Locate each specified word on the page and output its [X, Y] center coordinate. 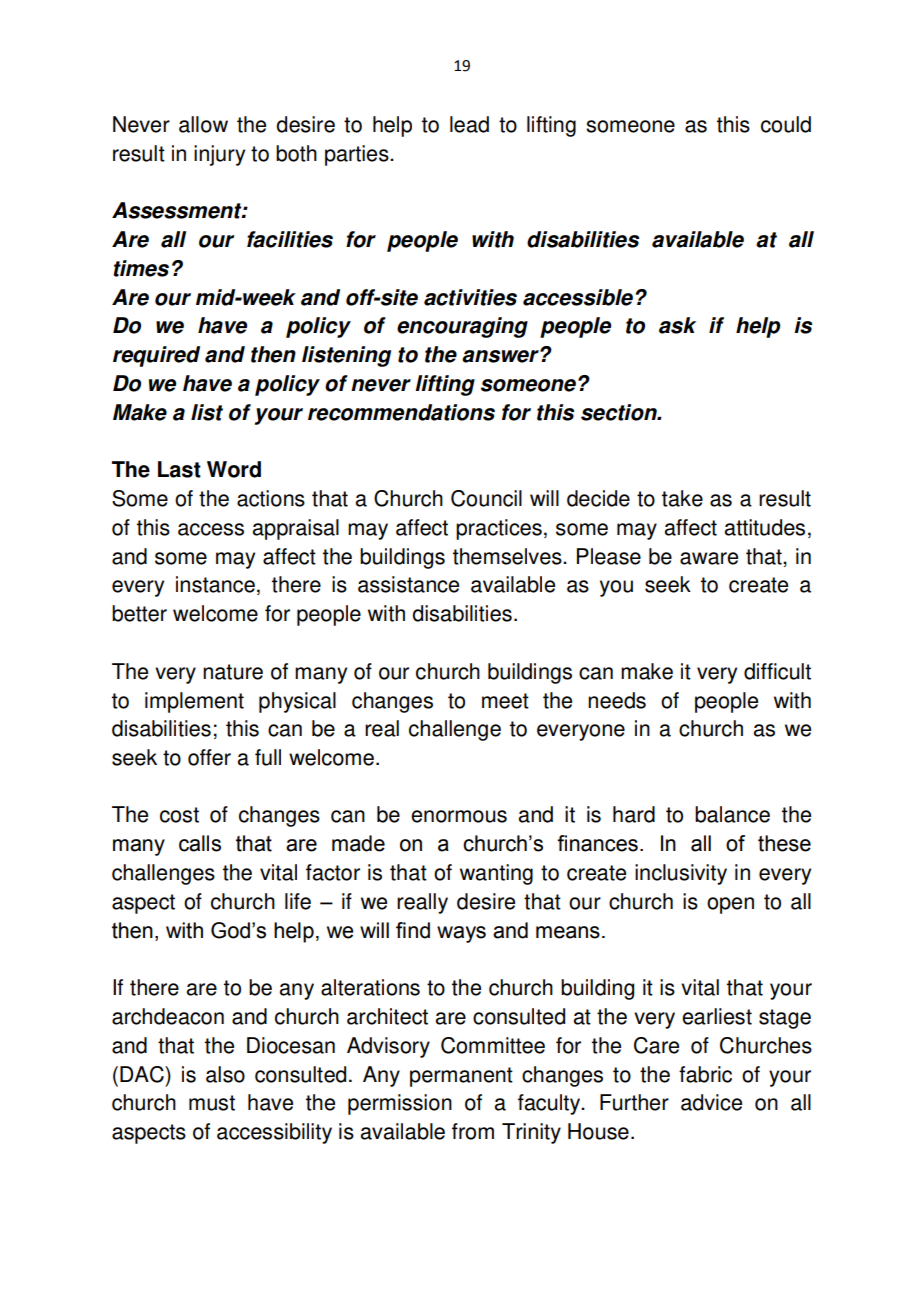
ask [677, 325]
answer [501, 356]
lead [469, 124]
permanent [461, 1077]
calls [200, 843]
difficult [777, 671]
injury [219, 155]
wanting [496, 874]
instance [215, 584]
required [156, 356]
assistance [408, 584]
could [786, 124]
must [212, 1103]
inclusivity [681, 874]
